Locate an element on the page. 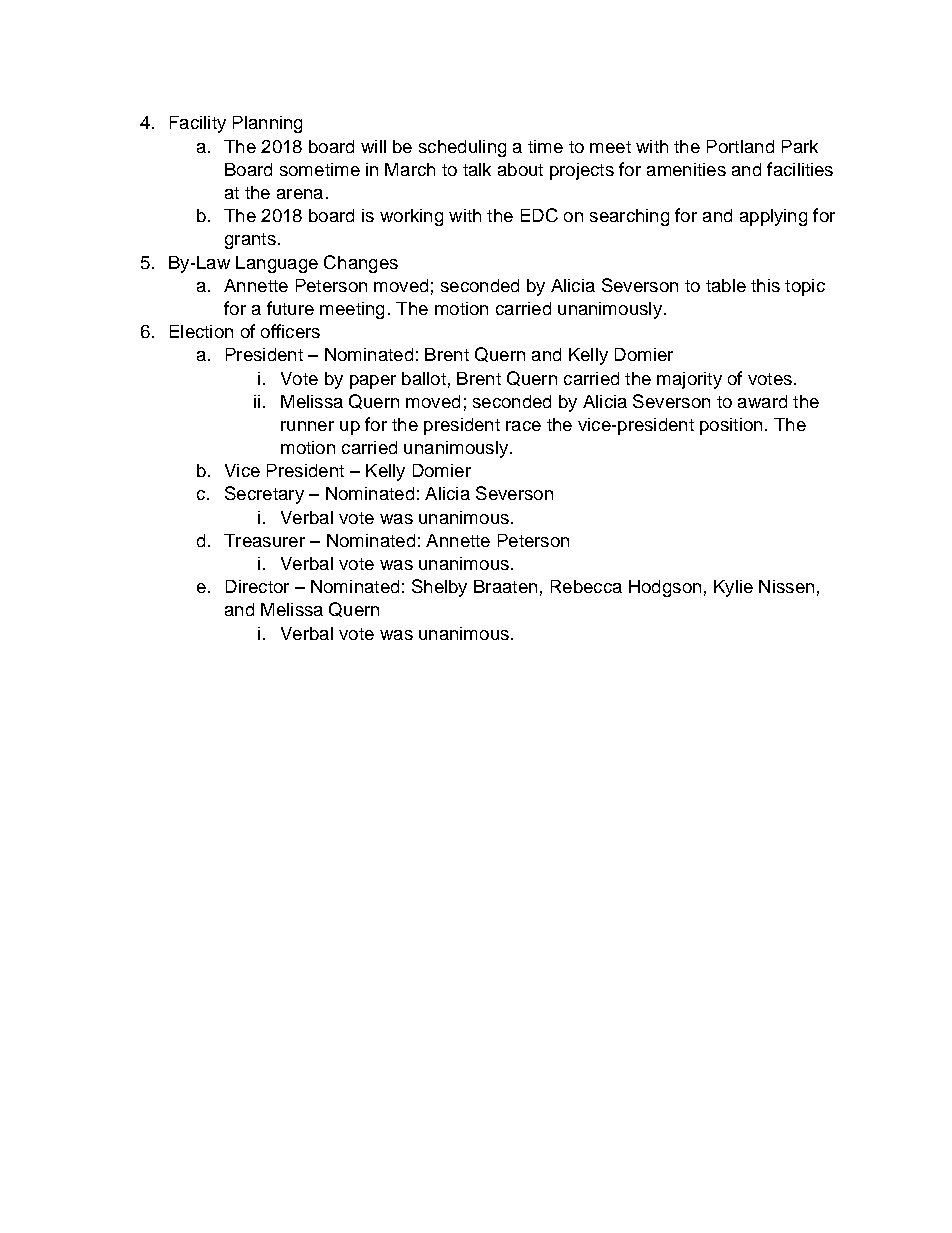 This image has width=952, height=1233. Planning is located at coordinates (267, 124).
